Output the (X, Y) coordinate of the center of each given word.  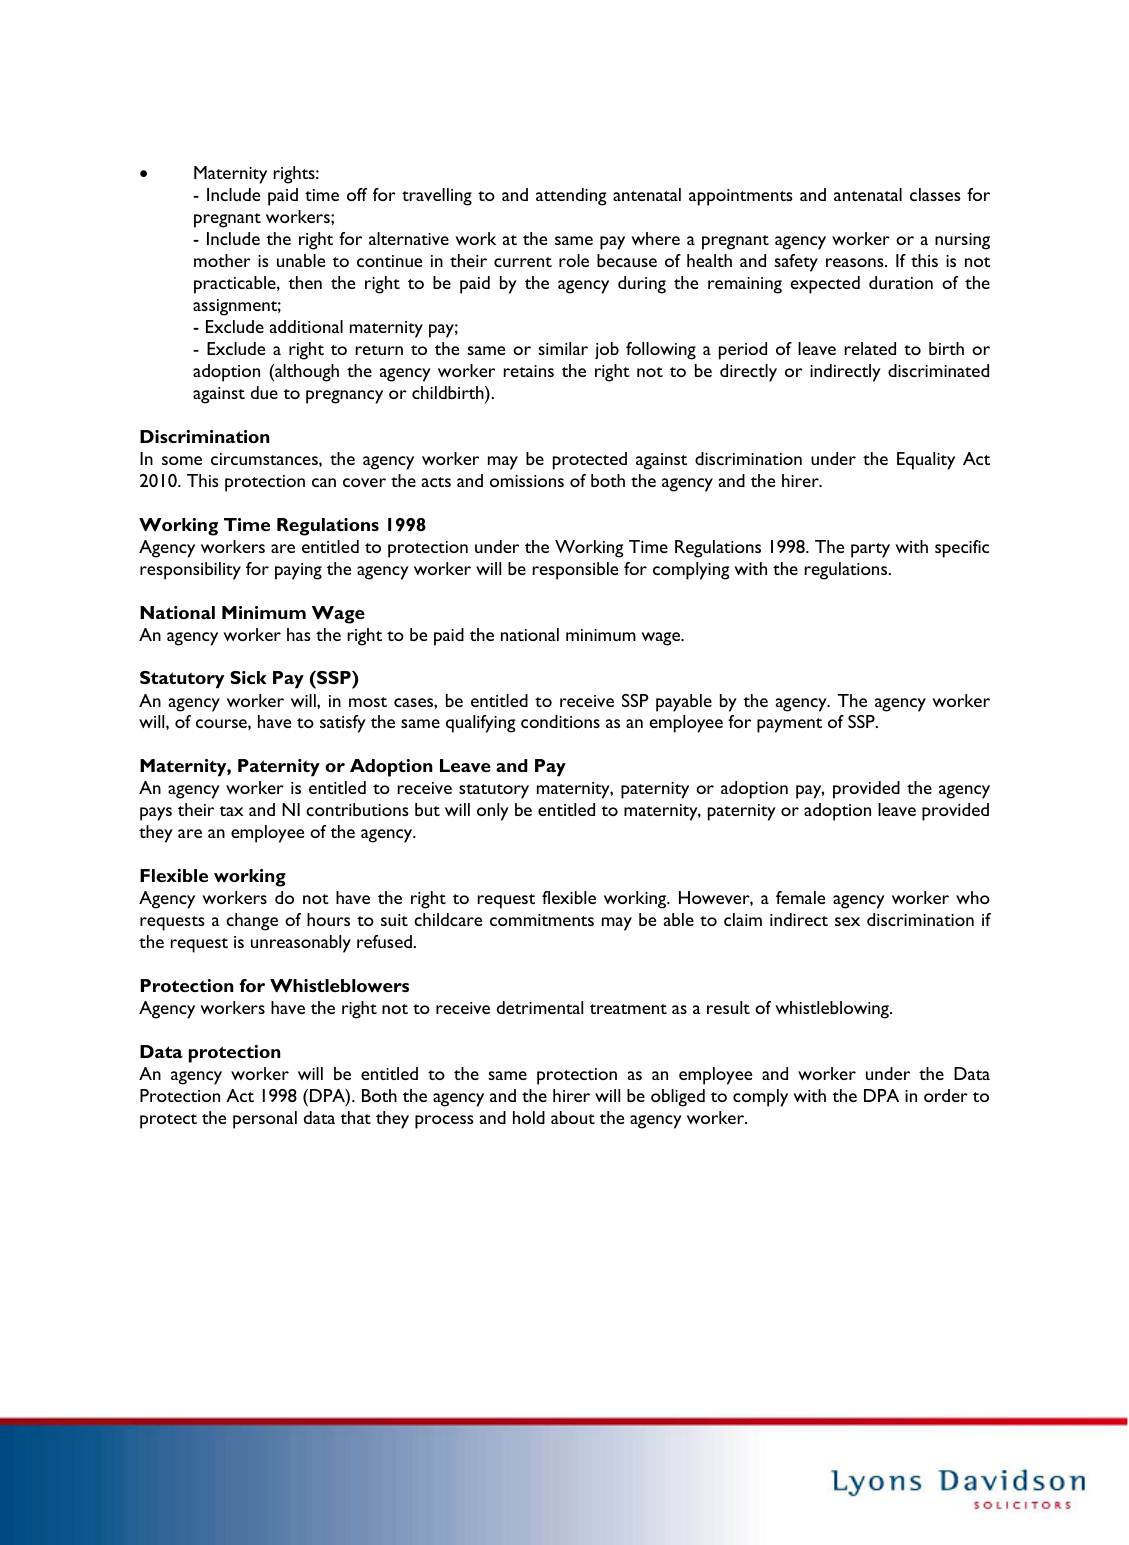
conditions (560, 721)
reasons (856, 262)
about (573, 1117)
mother (222, 260)
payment (789, 725)
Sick (248, 677)
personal (265, 1120)
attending (571, 197)
